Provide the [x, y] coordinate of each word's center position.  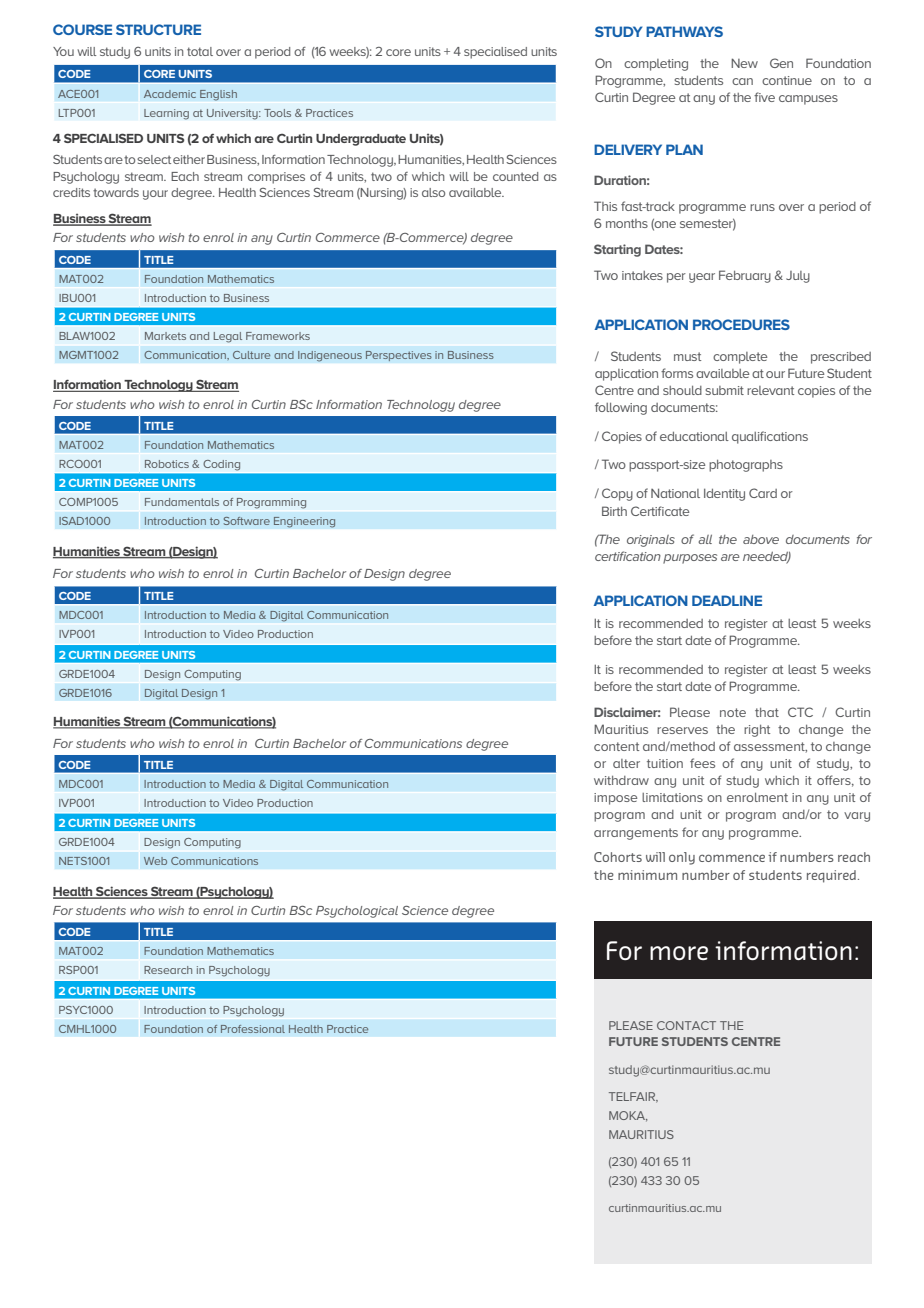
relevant [770, 390]
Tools [277, 113]
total [200, 51]
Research [168, 970]
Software [247, 521]
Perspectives [399, 356]
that [767, 712]
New [744, 63]
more [679, 953]
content [616, 746]
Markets [165, 336]
